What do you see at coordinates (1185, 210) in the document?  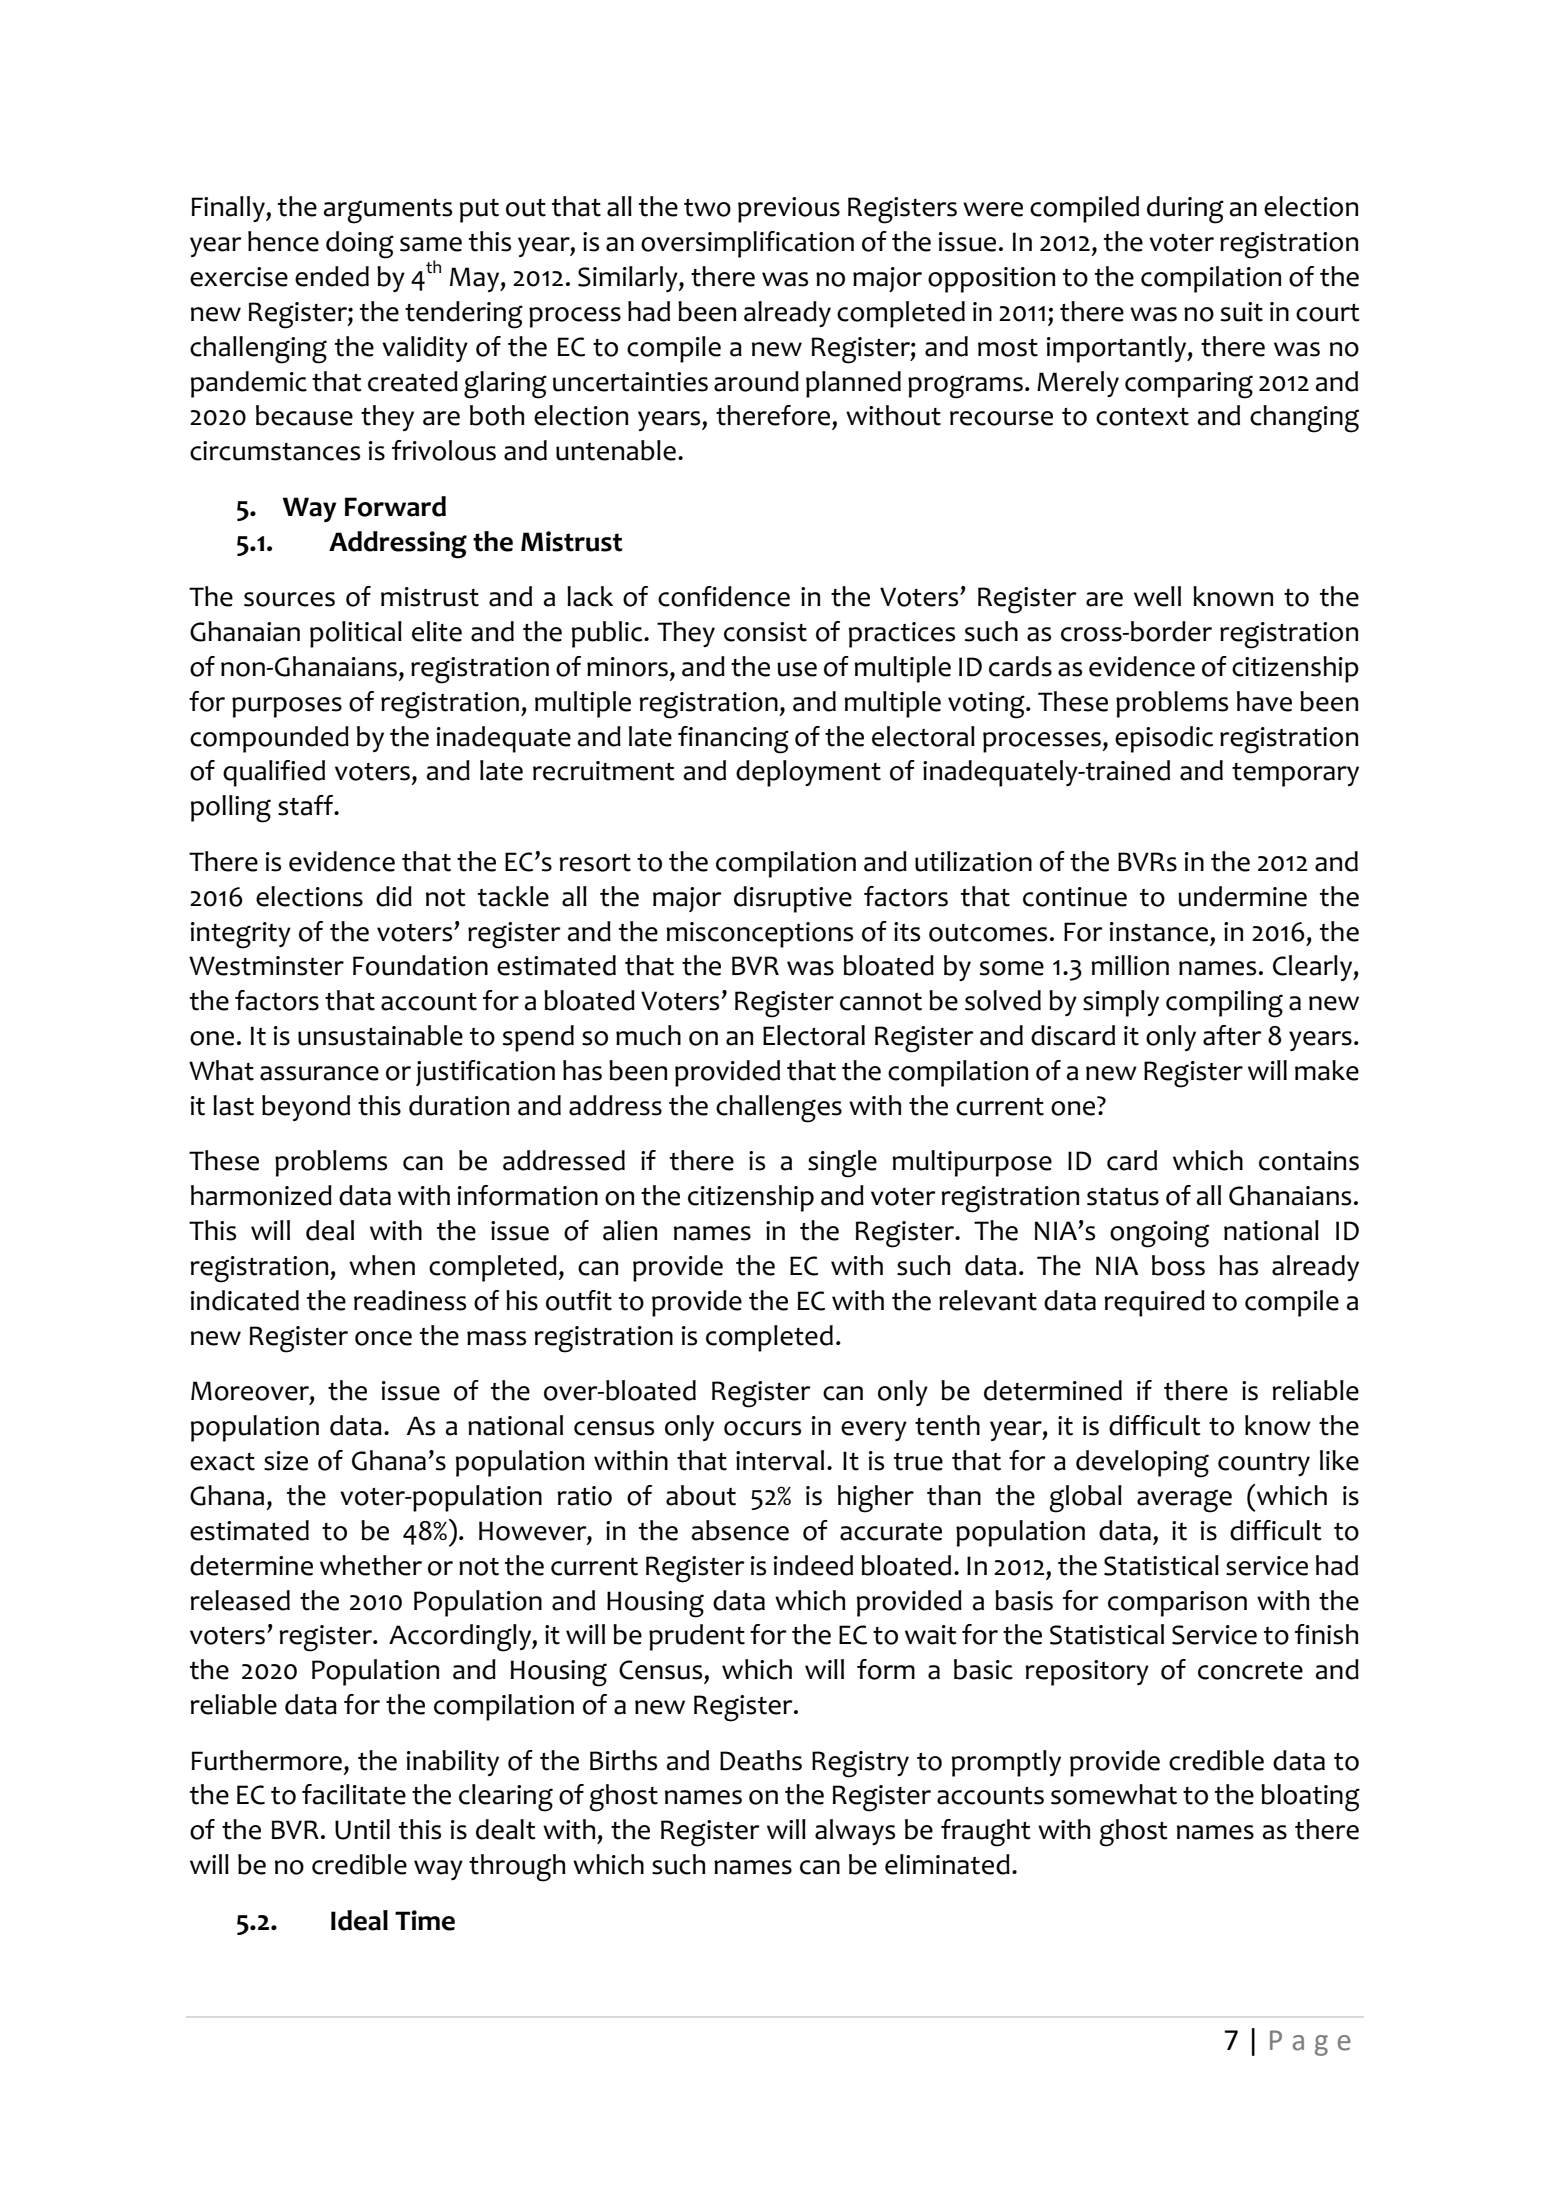 I see `during` at bounding box center [1185, 210].
